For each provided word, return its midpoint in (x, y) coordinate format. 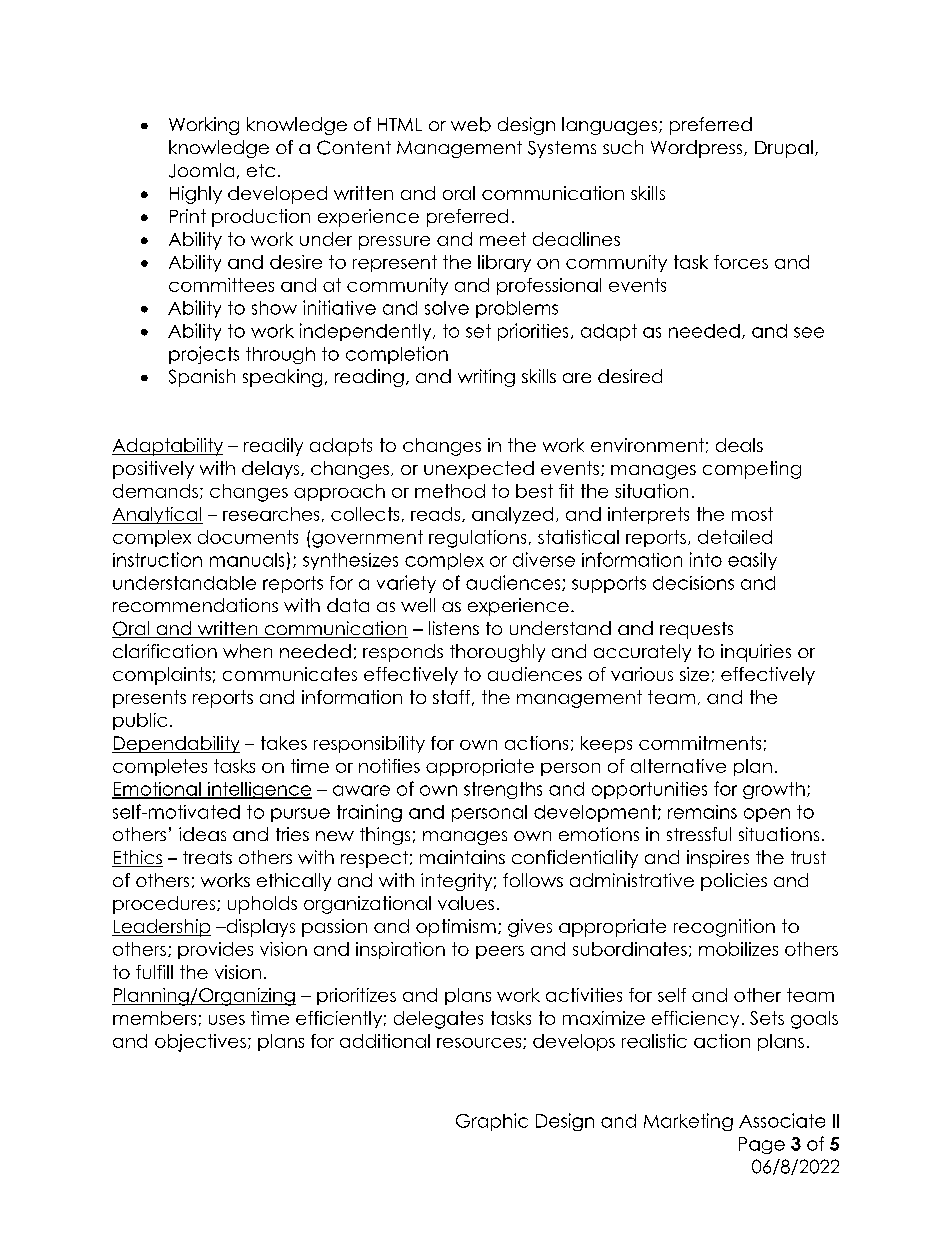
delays (272, 470)
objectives (200, 1043)
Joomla (201, 170)
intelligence (258, 790)
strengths (503, 790)
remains (702, 812)
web (471, 124)
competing (752, 470)
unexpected (479, 470)
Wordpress (698, 149)
